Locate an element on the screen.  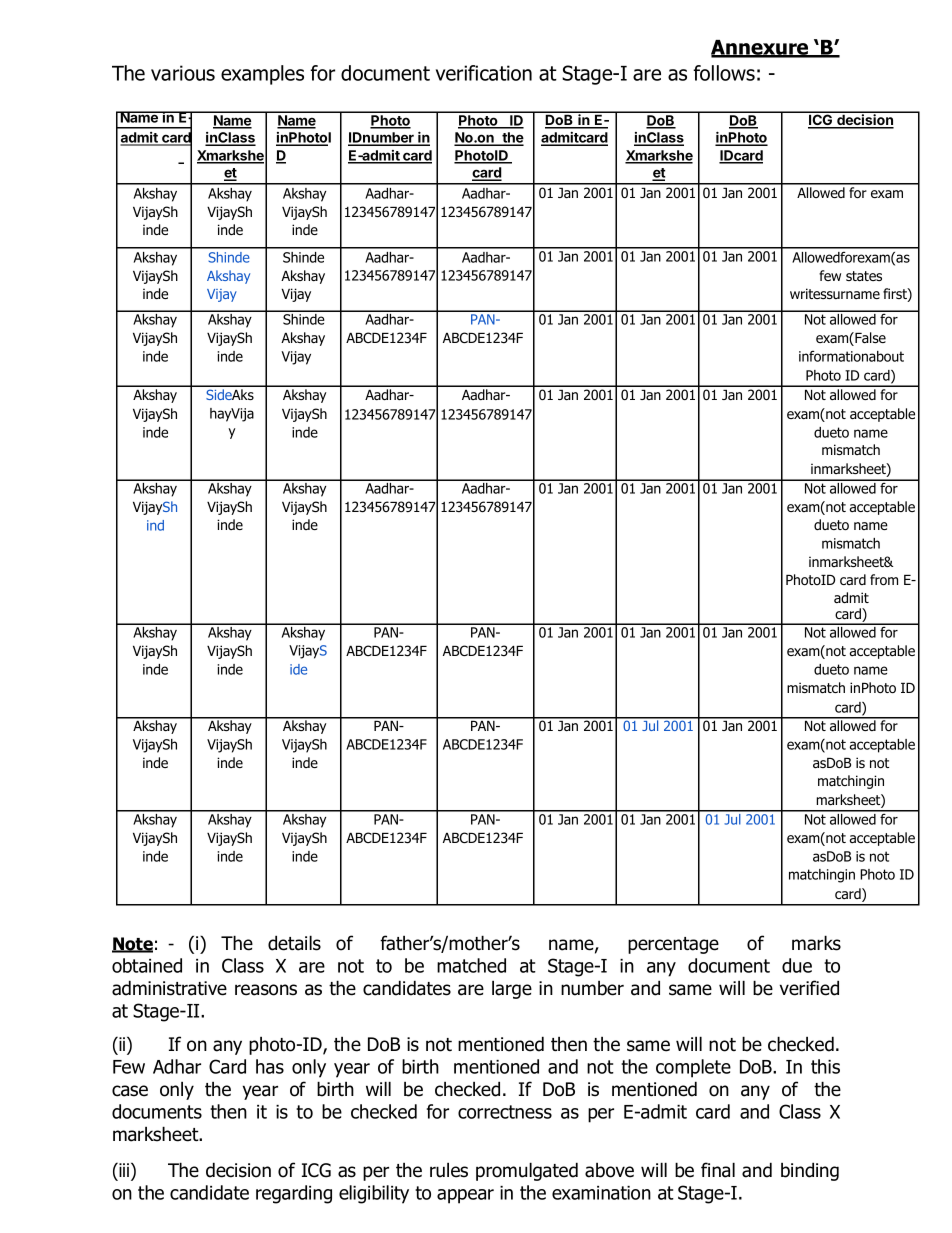
verification is located at coordinates (484, 73).
